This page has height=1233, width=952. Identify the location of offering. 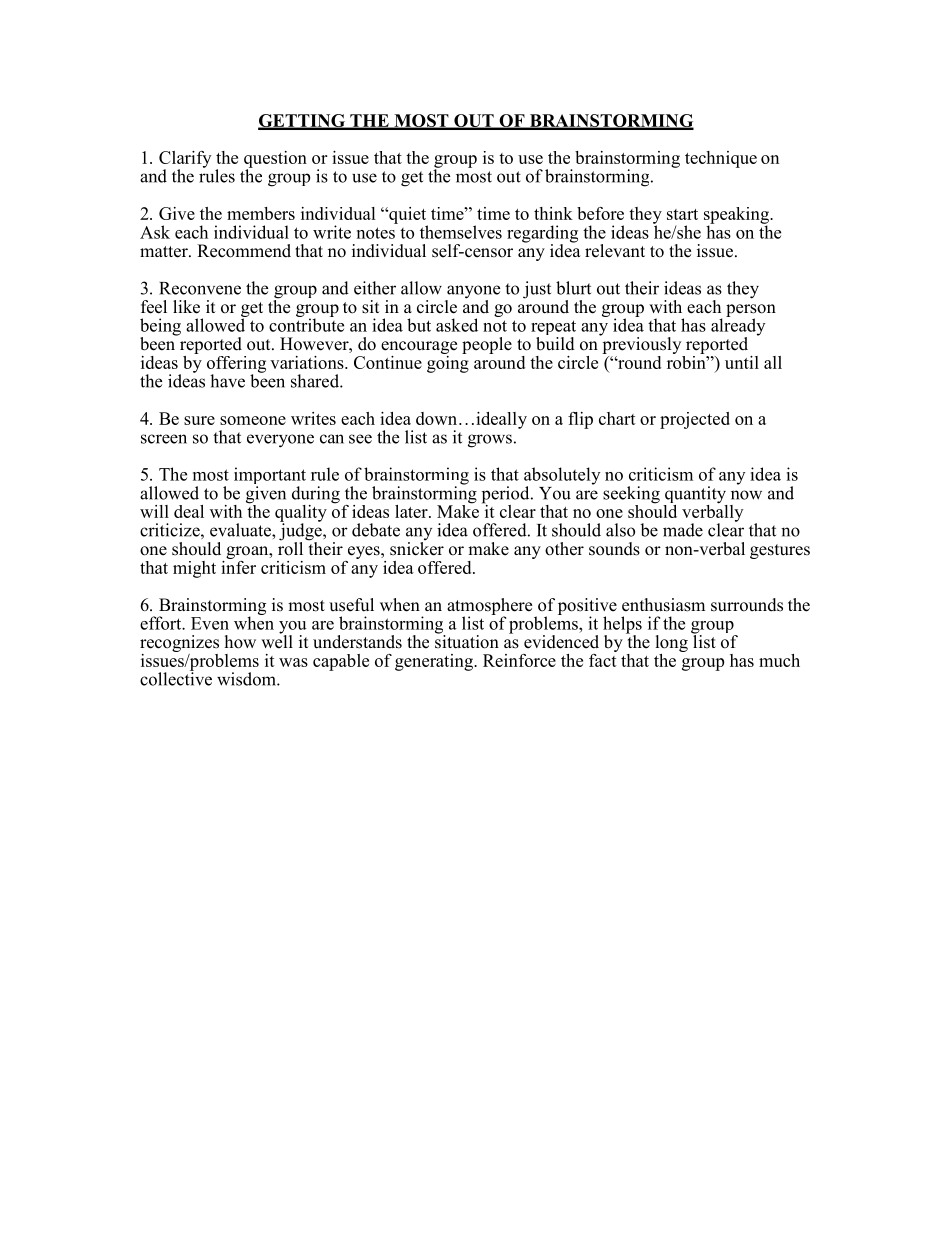
(236, 365).
